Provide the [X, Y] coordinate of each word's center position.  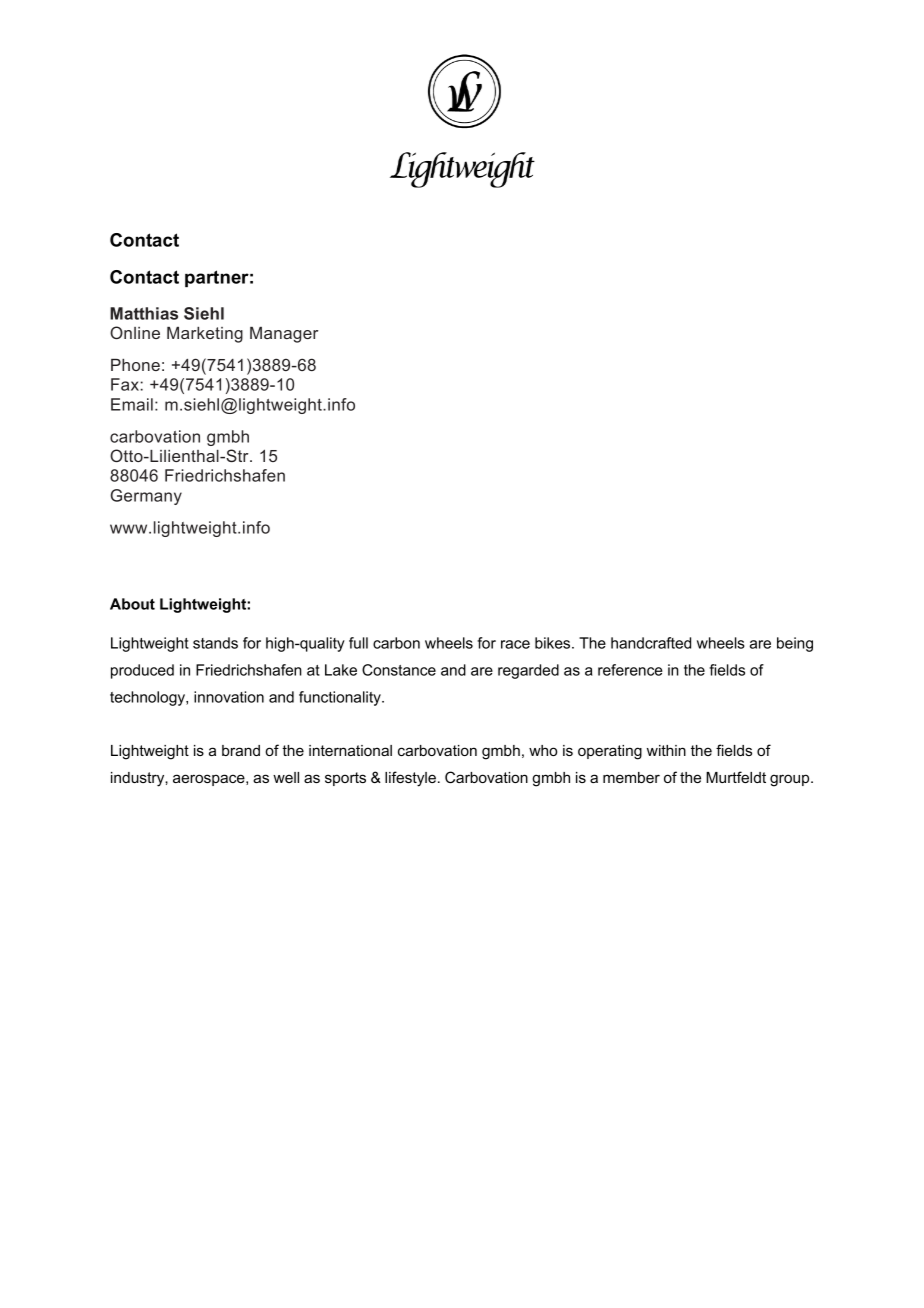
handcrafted [651, 643]
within [666, 750]
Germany [146, 497]
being [795, 644]
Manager [284, 335]
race [515, 644]
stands [215, 643]
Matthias [144, 313]
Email [132, 404]
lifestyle [410, 779]
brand [241, 750]
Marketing [205, 335]
